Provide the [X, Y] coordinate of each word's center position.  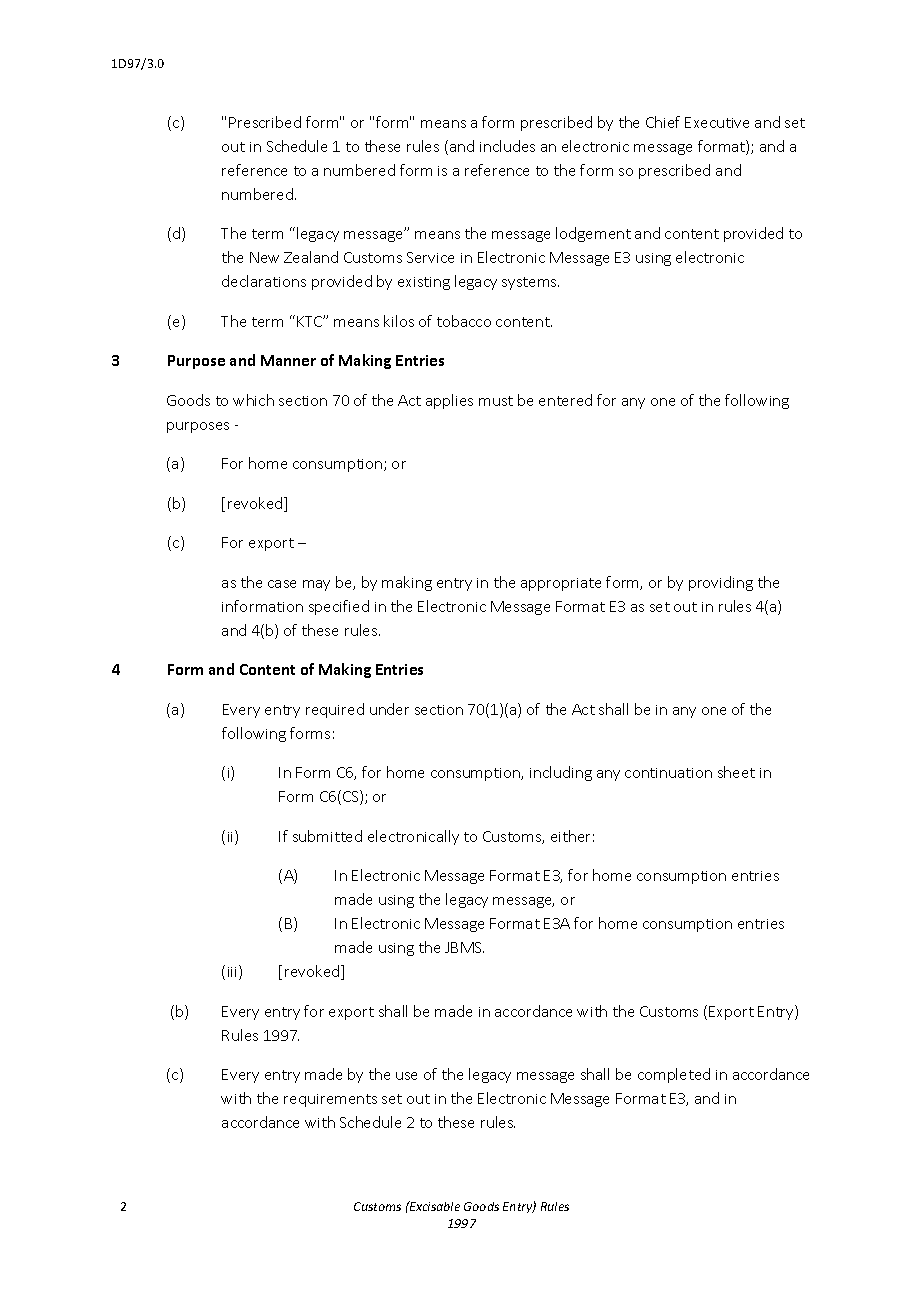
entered [565, 400]
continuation [668, 773]
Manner [288, 360]
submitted [327, 836]
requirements [330, 1100]
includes [507, 146]
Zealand [311, 257]
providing [721, 583]
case [282, 584]
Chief [663, 122]
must [496, 401]
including [561, 773]
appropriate [561, 584]
